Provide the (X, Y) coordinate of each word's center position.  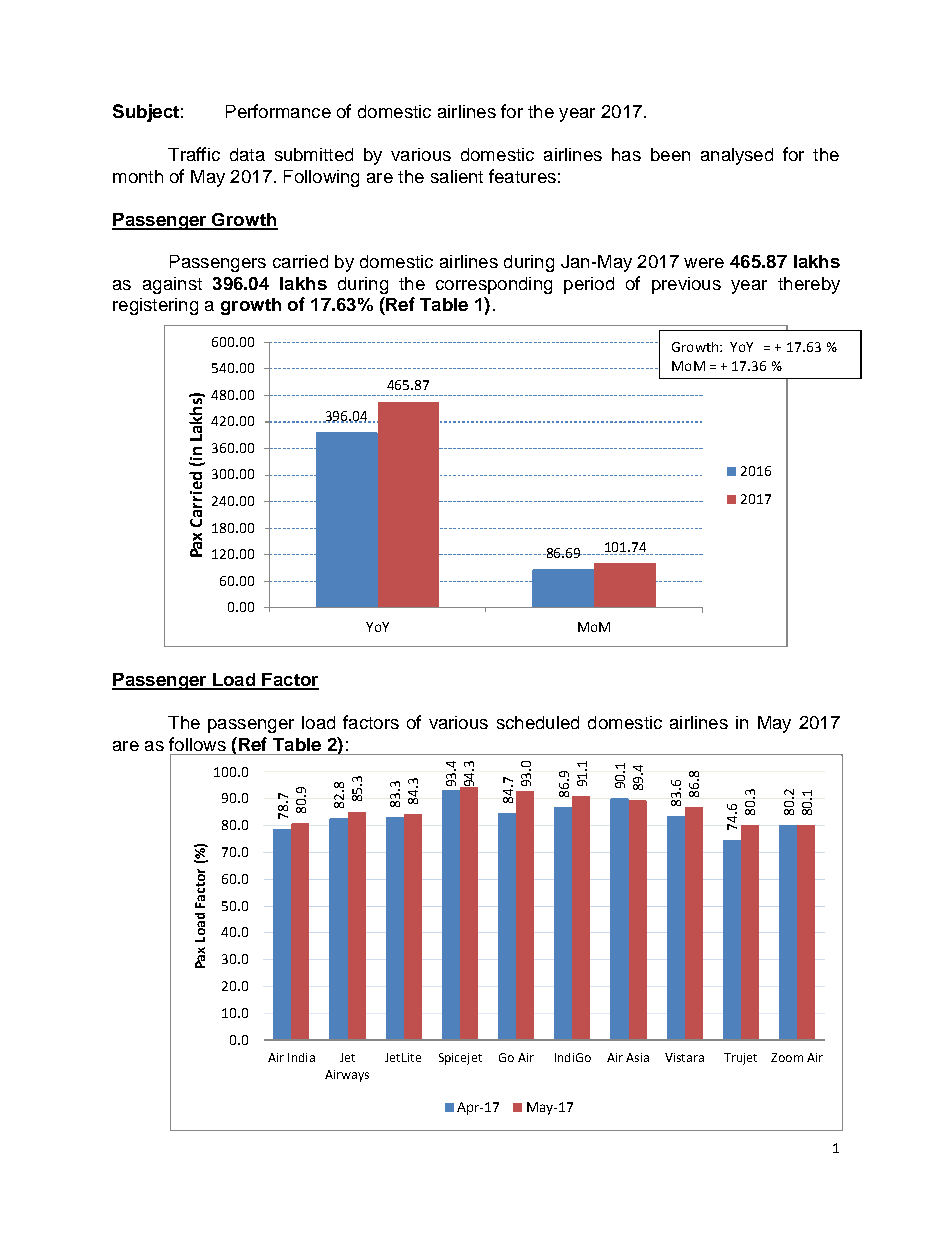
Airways (347, 1076)
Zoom (787, 1057)
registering (155, 306)
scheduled (538, 722)
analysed (737, 156)
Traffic (194, 154)
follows (197, 744)
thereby (809, 285)
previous (686, 285)
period (589, 285)
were (704, 263)
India (301, 1057)
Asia (637, 1057)
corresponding (494, 285)
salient (457, 176)
